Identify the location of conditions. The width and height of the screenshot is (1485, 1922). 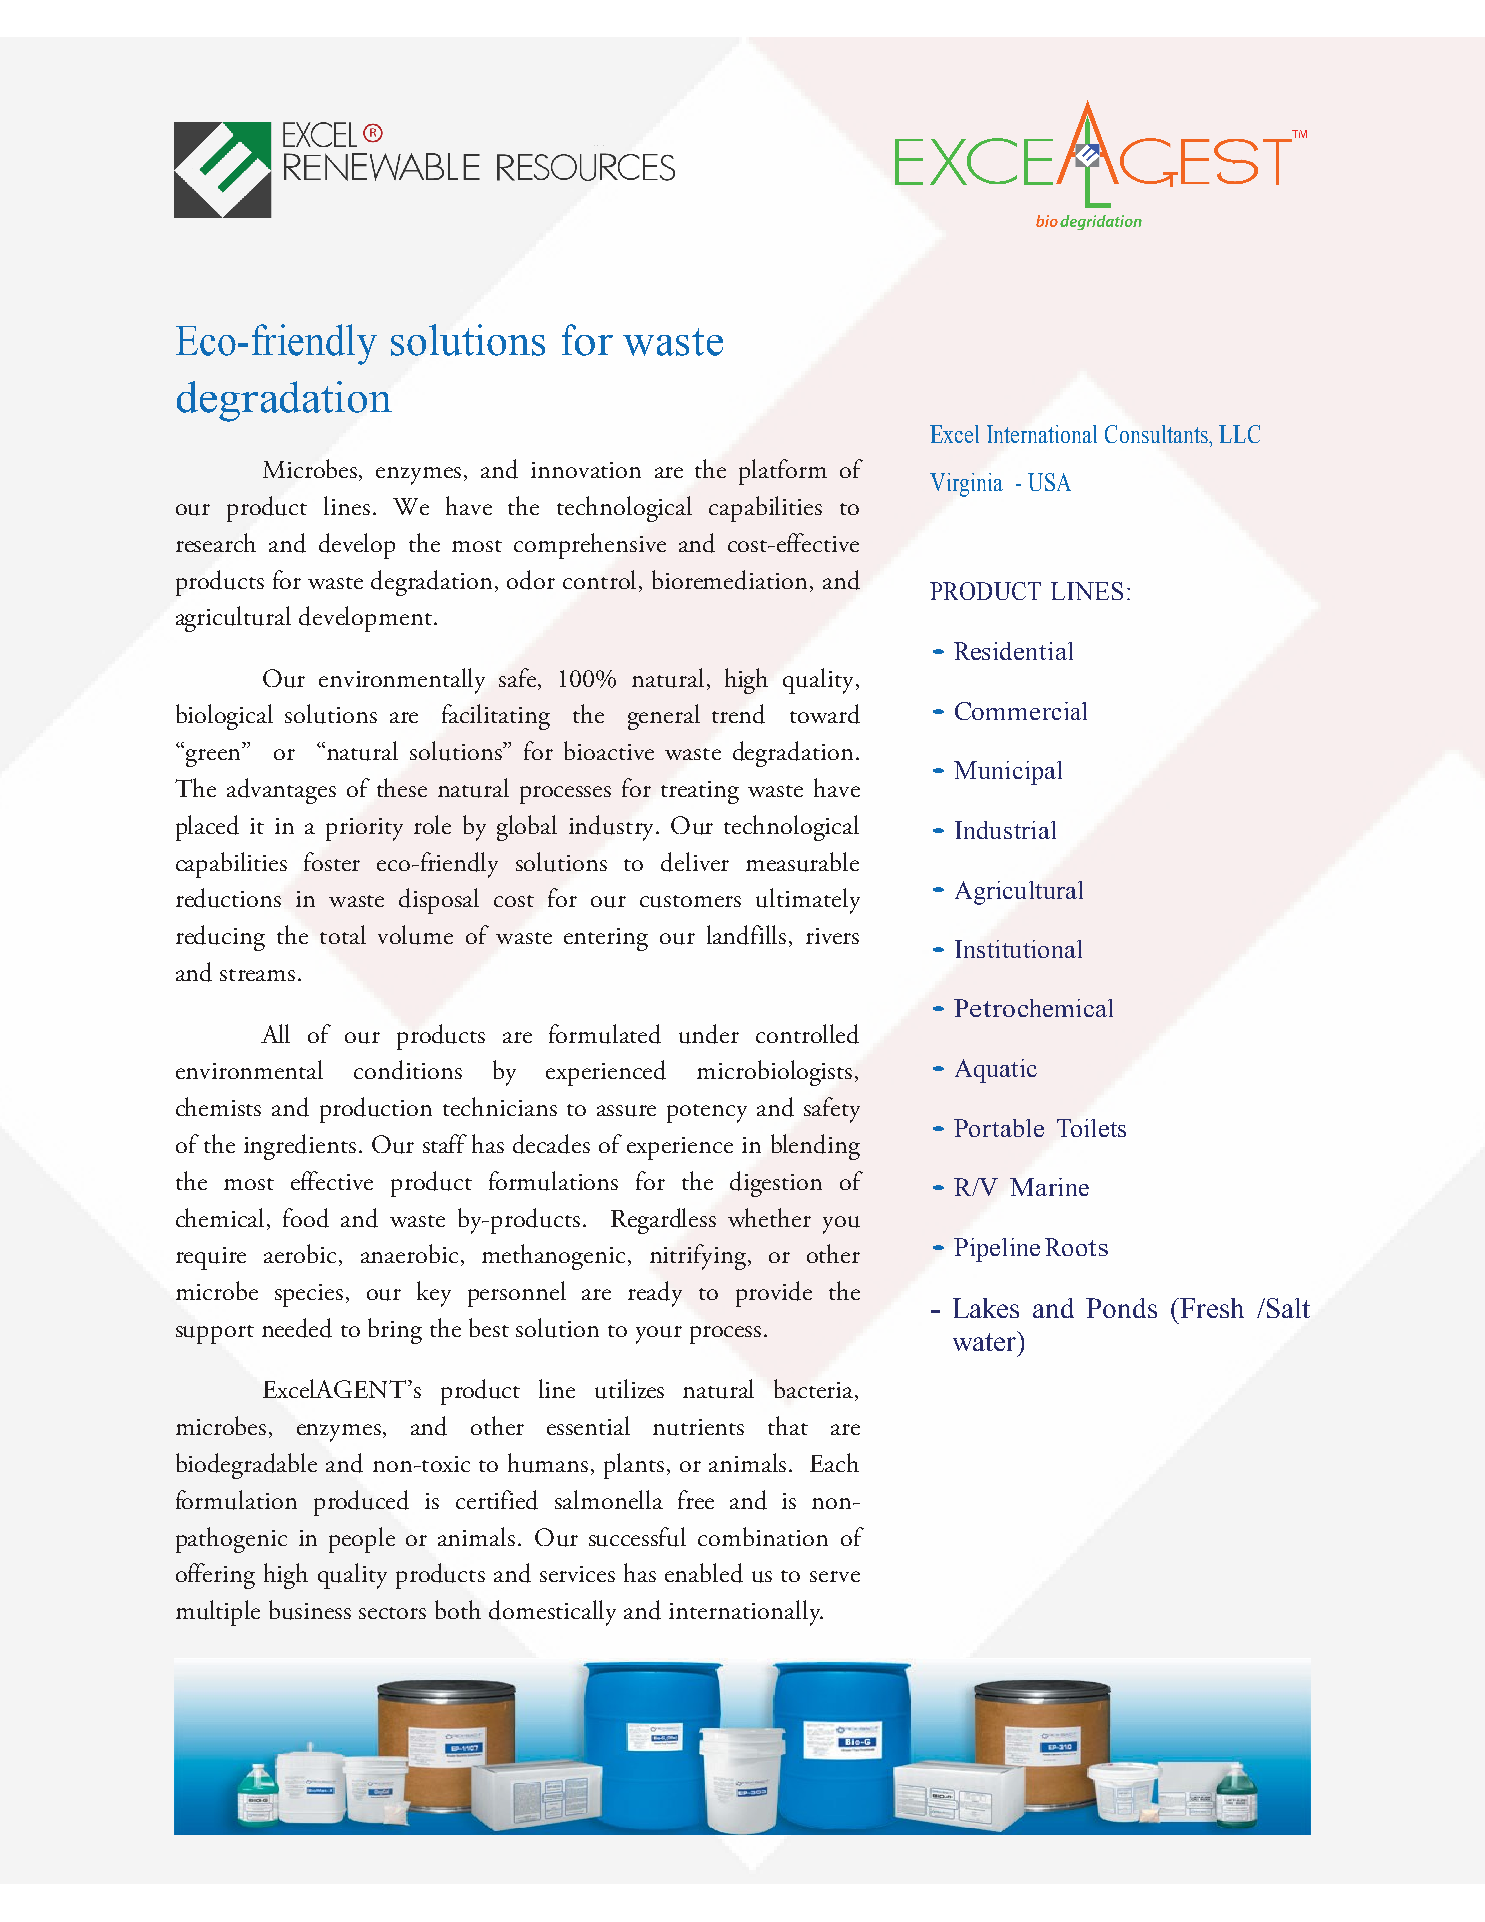
(408, 1070).
